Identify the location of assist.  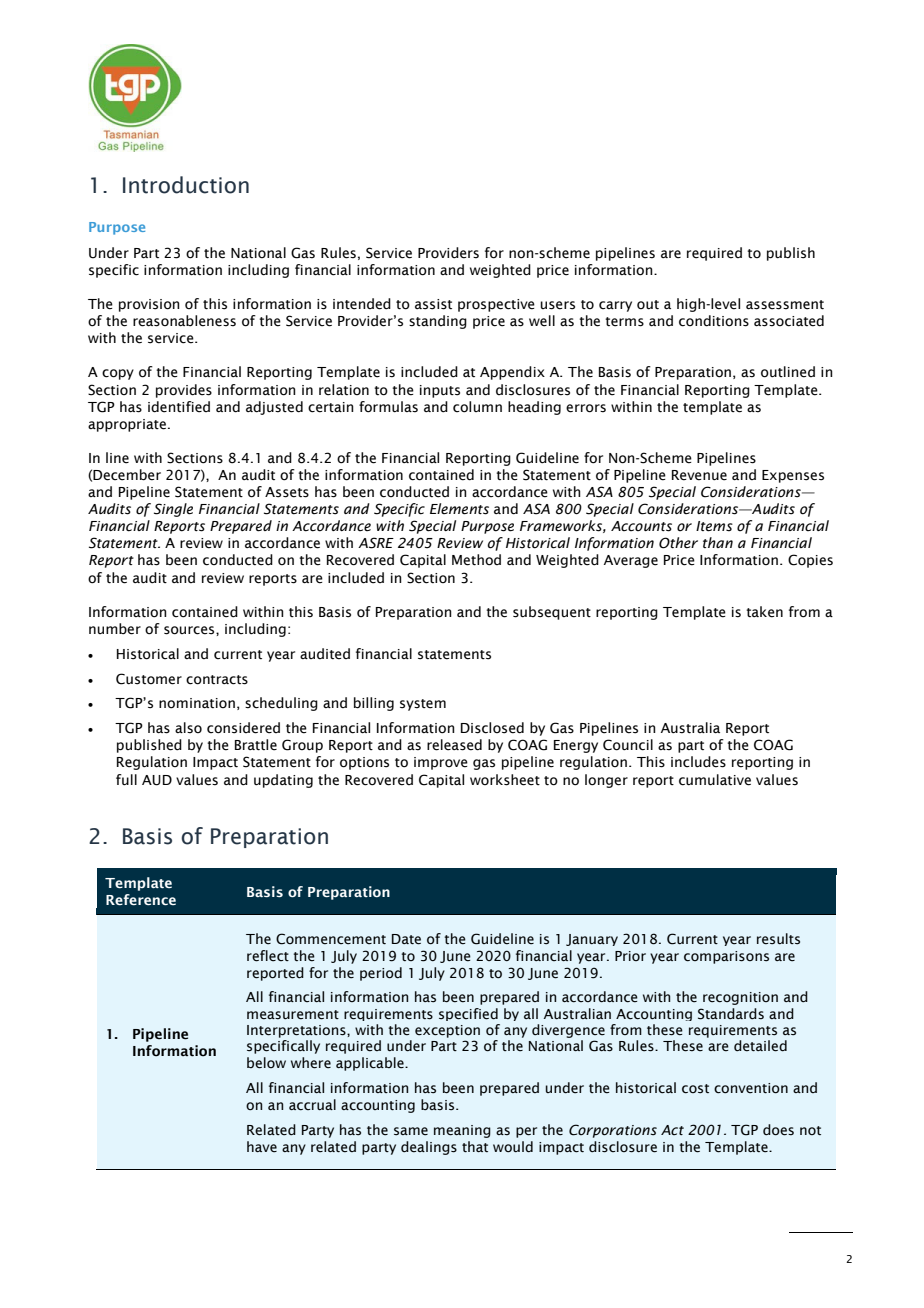
(433, 304).
